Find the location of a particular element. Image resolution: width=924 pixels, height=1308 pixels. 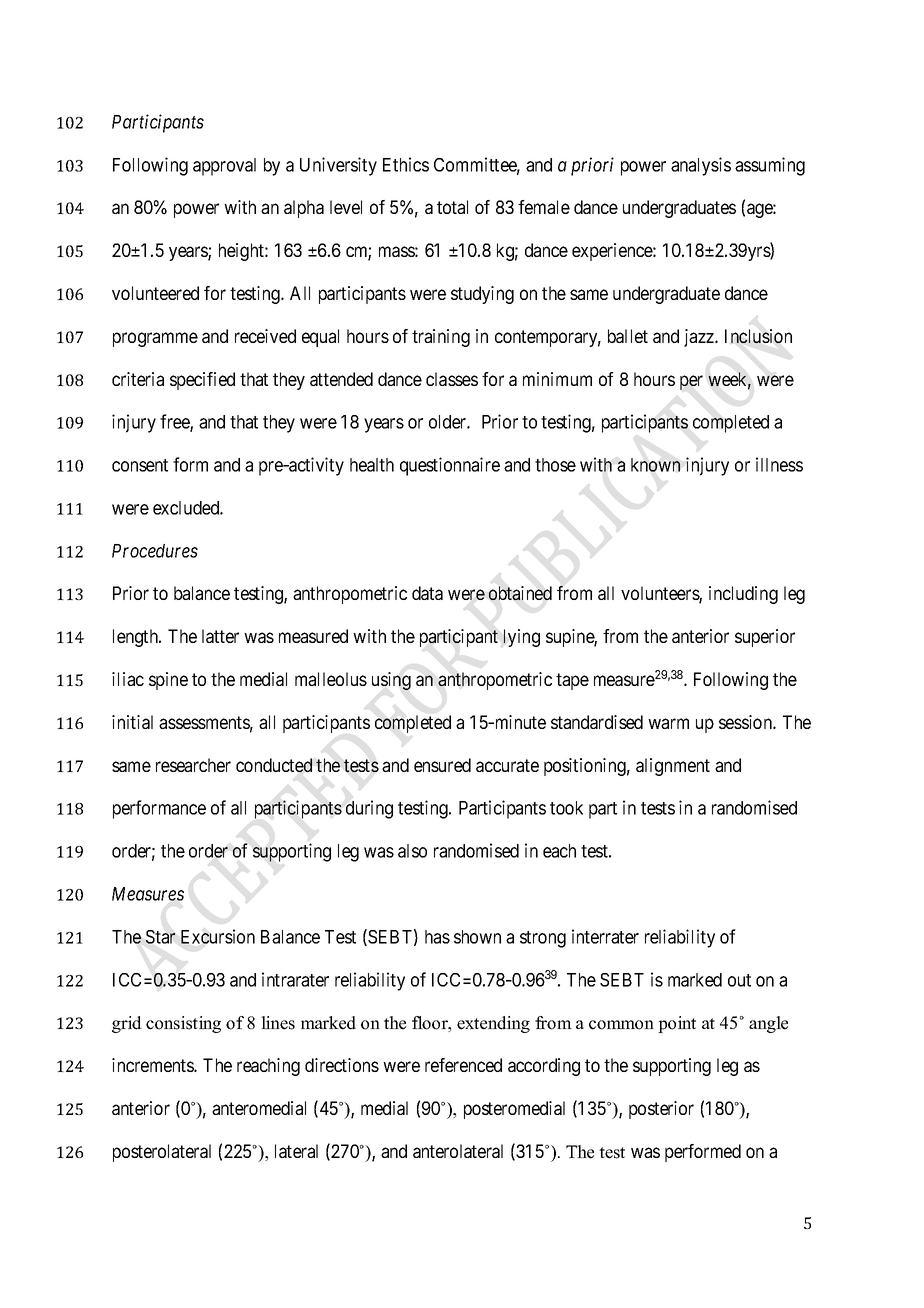

analysis is located at coordinates (701, 166).
